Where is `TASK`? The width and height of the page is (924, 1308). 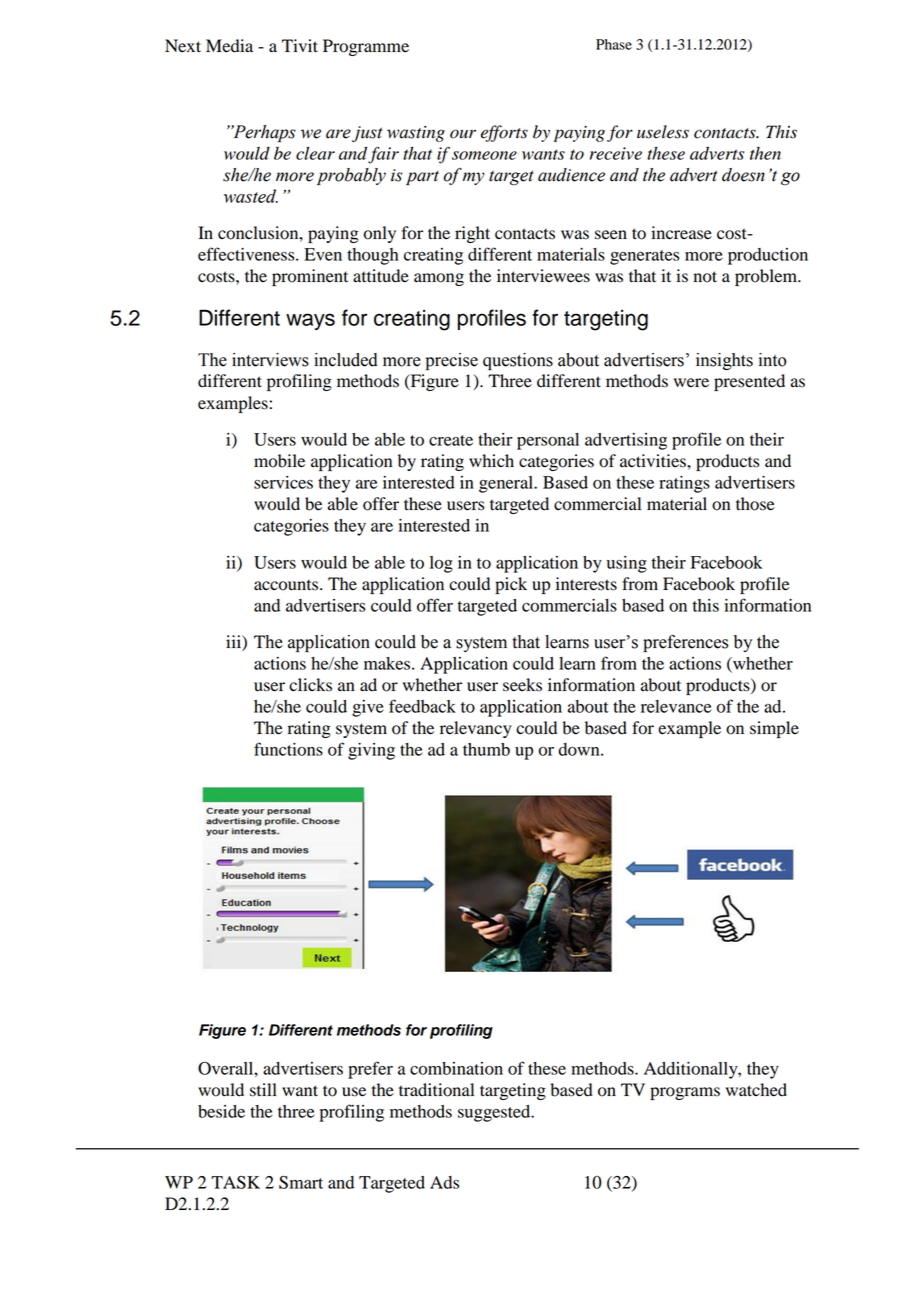
TASK is located at coordinates (235, 1182).
